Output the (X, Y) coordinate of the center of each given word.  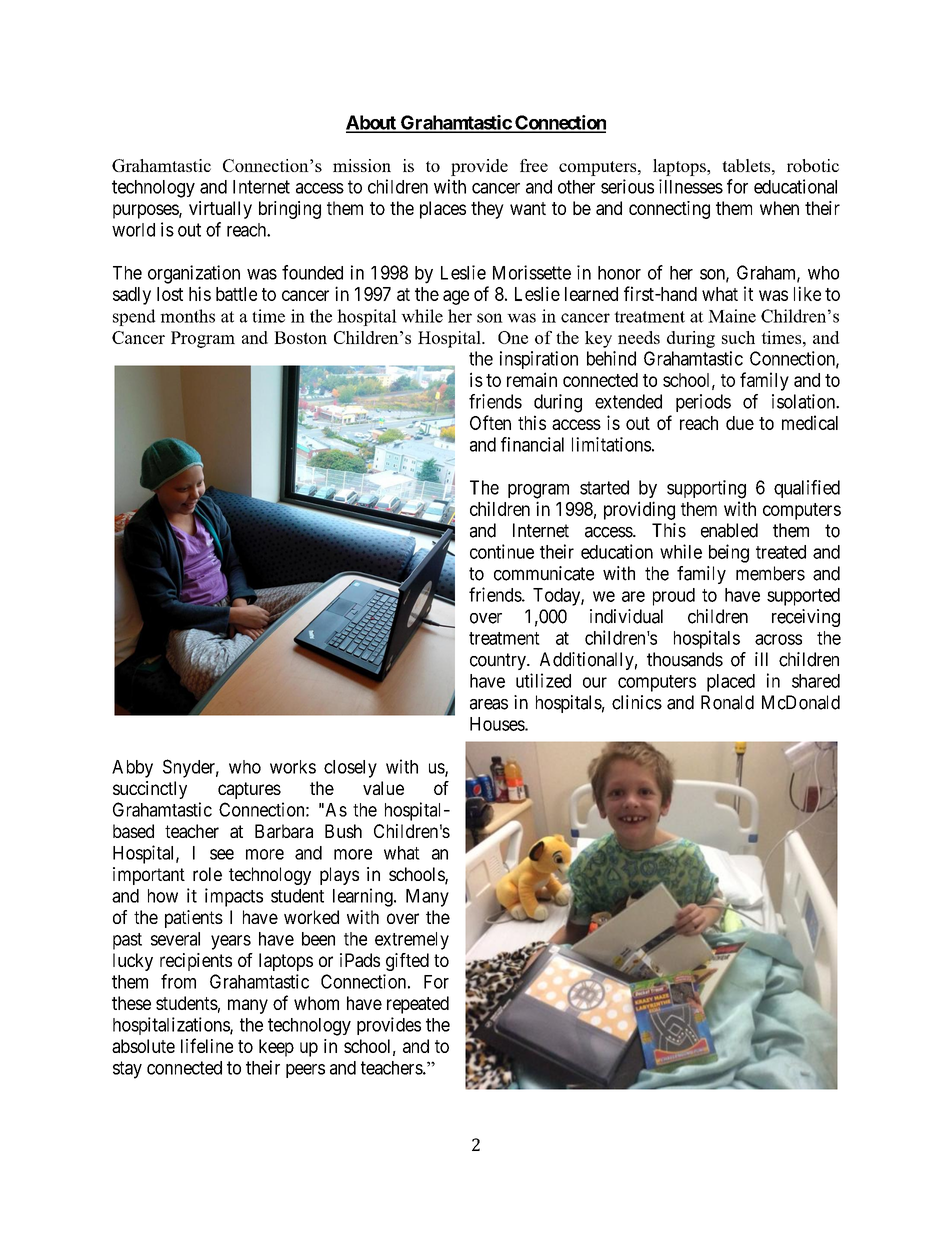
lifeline (207, 1045)
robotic (813, 165)
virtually (220, 210)
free (534, 165)
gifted (407, 962)
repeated (418, 1005)
